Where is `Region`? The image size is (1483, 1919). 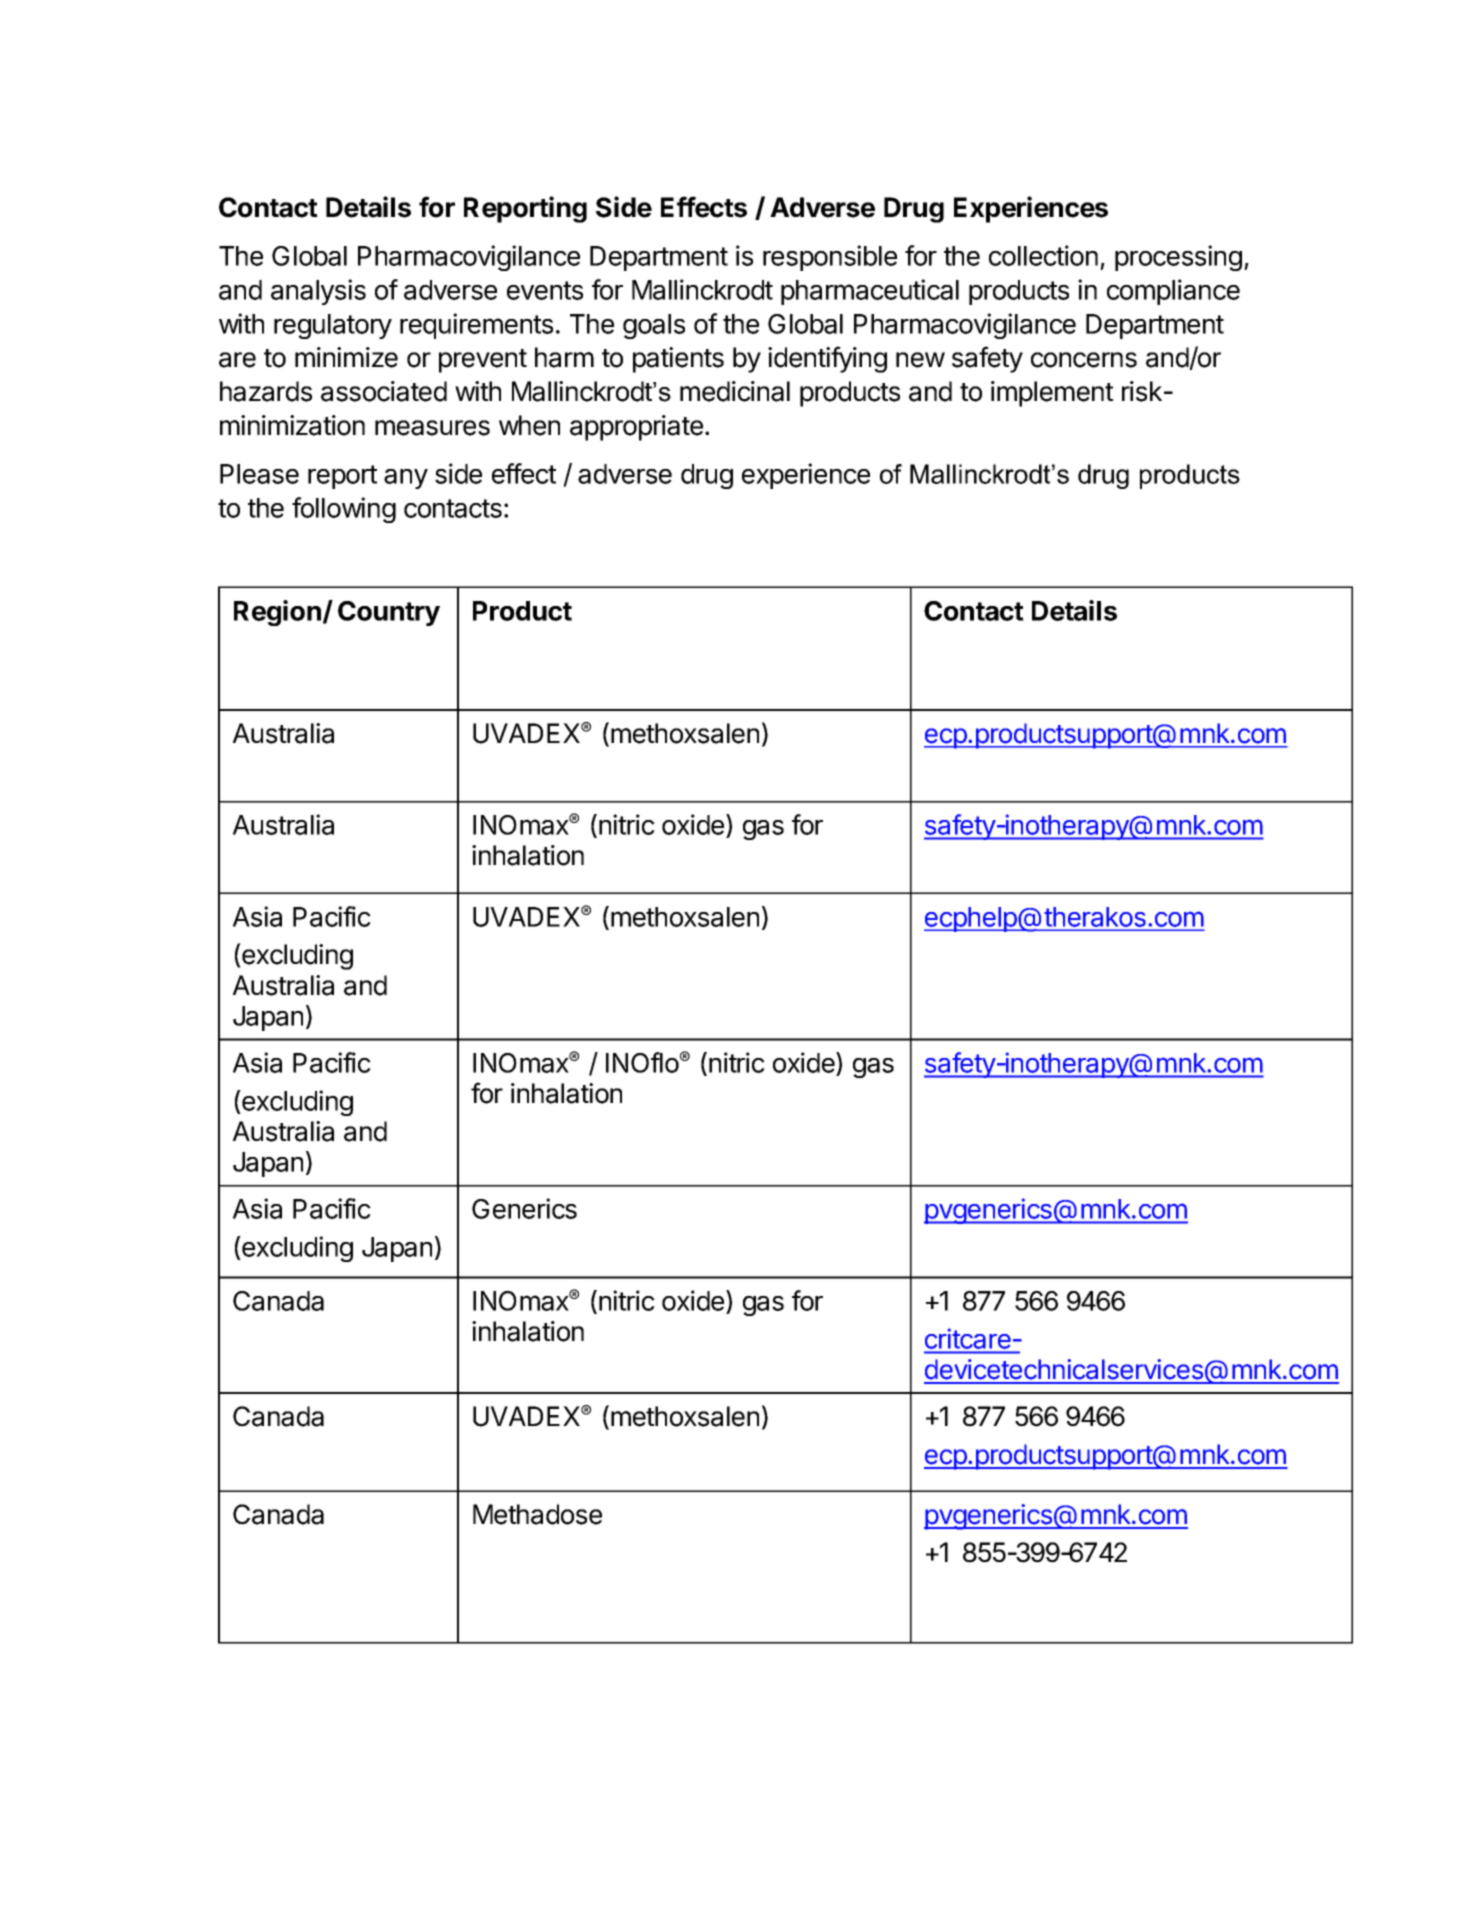
Region is located at coordinates (277, 613).
